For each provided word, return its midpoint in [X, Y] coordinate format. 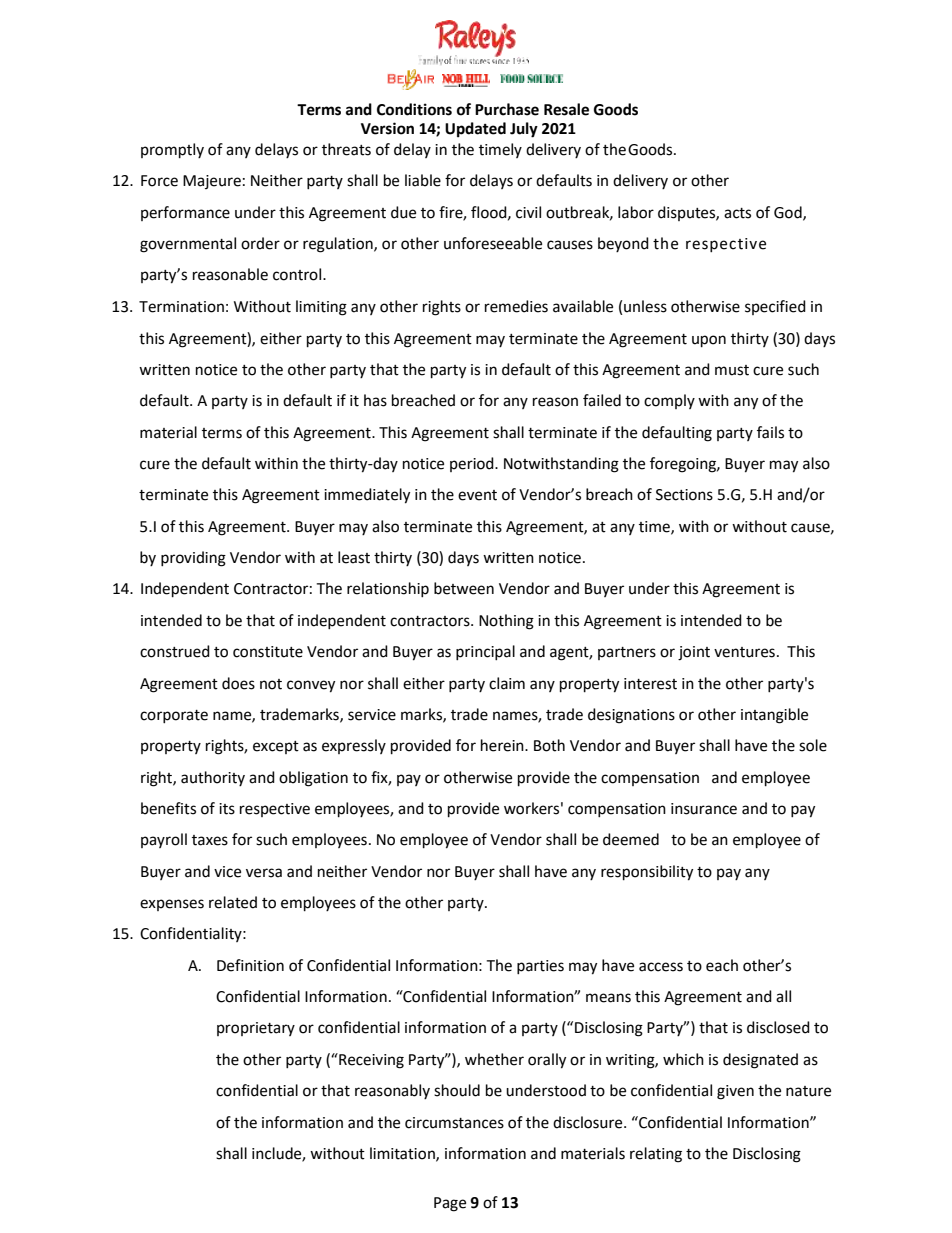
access [661, 967]
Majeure [212, 182]
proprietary [256, 1029]
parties [540, 967]
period [473, 464]
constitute [268, 652]
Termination [181, 307]
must [732, 370]
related [233, 902]
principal [485, 652]
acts [737, 213]
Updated [475, 130]
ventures [744, 652]
